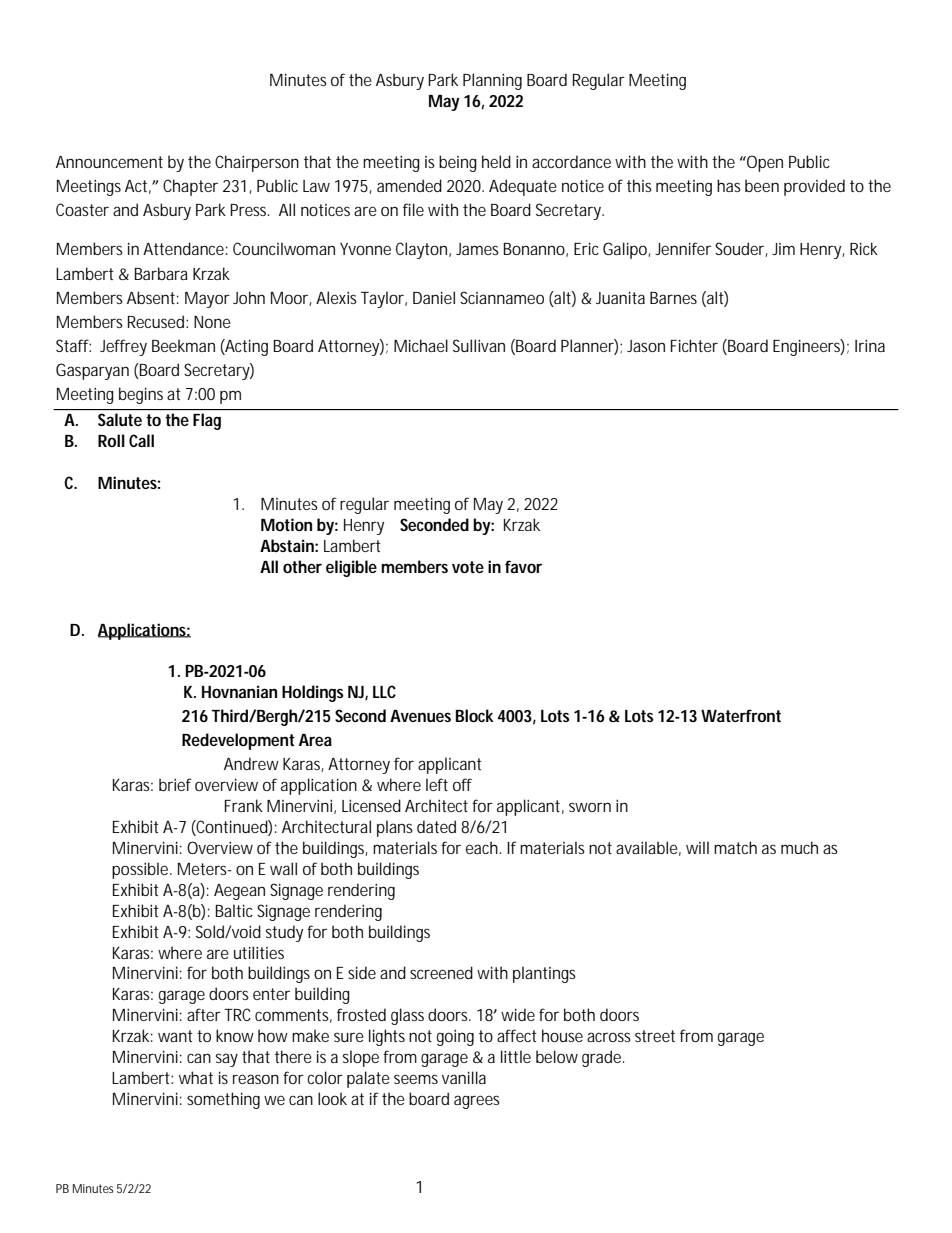 Image resolution: width=952 pixels, height=1233 pixels. Describe the element at coordinates (764, 163) in the page. I see `Open` at that location.
